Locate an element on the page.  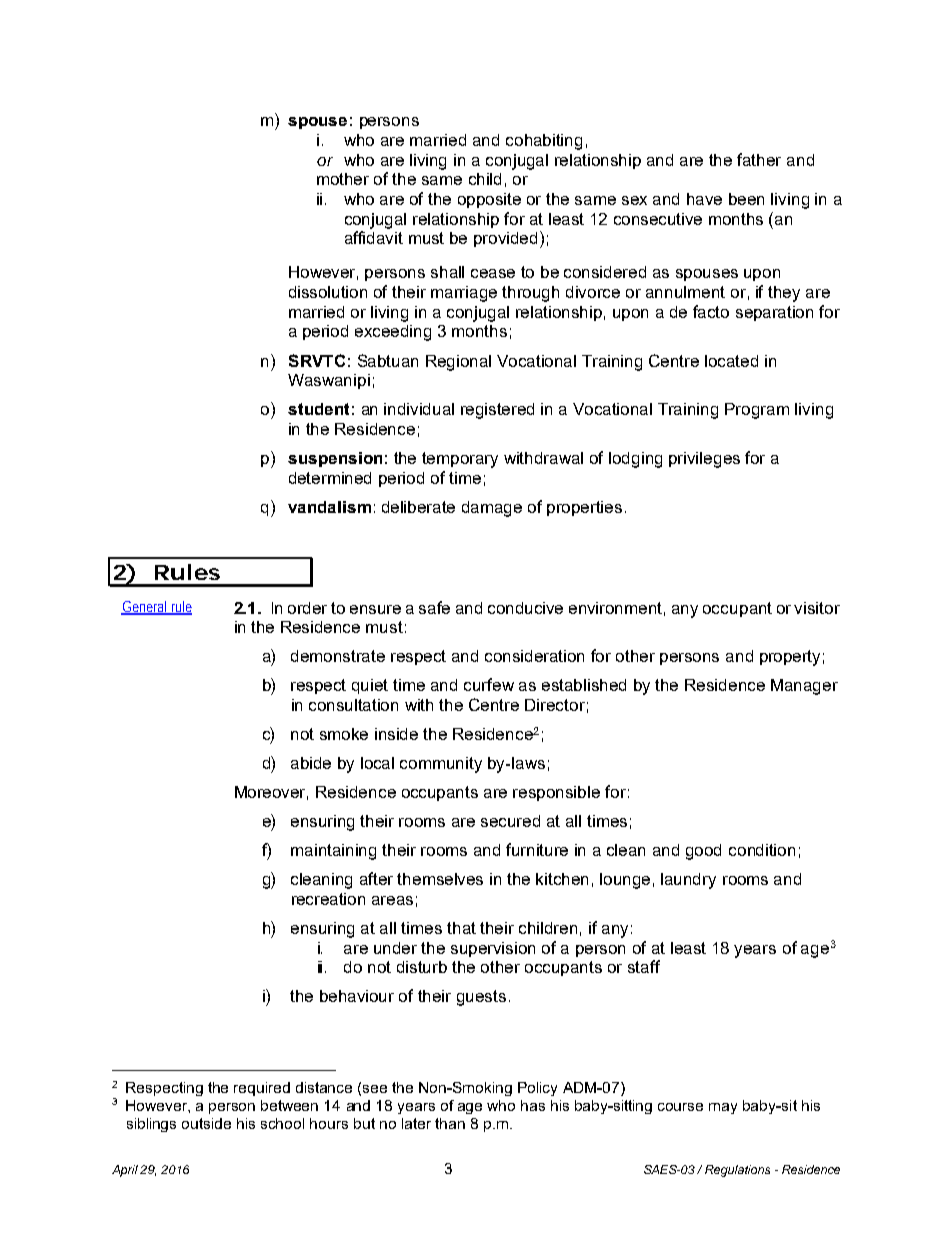
opposite is located at coordinates (489, 200).
